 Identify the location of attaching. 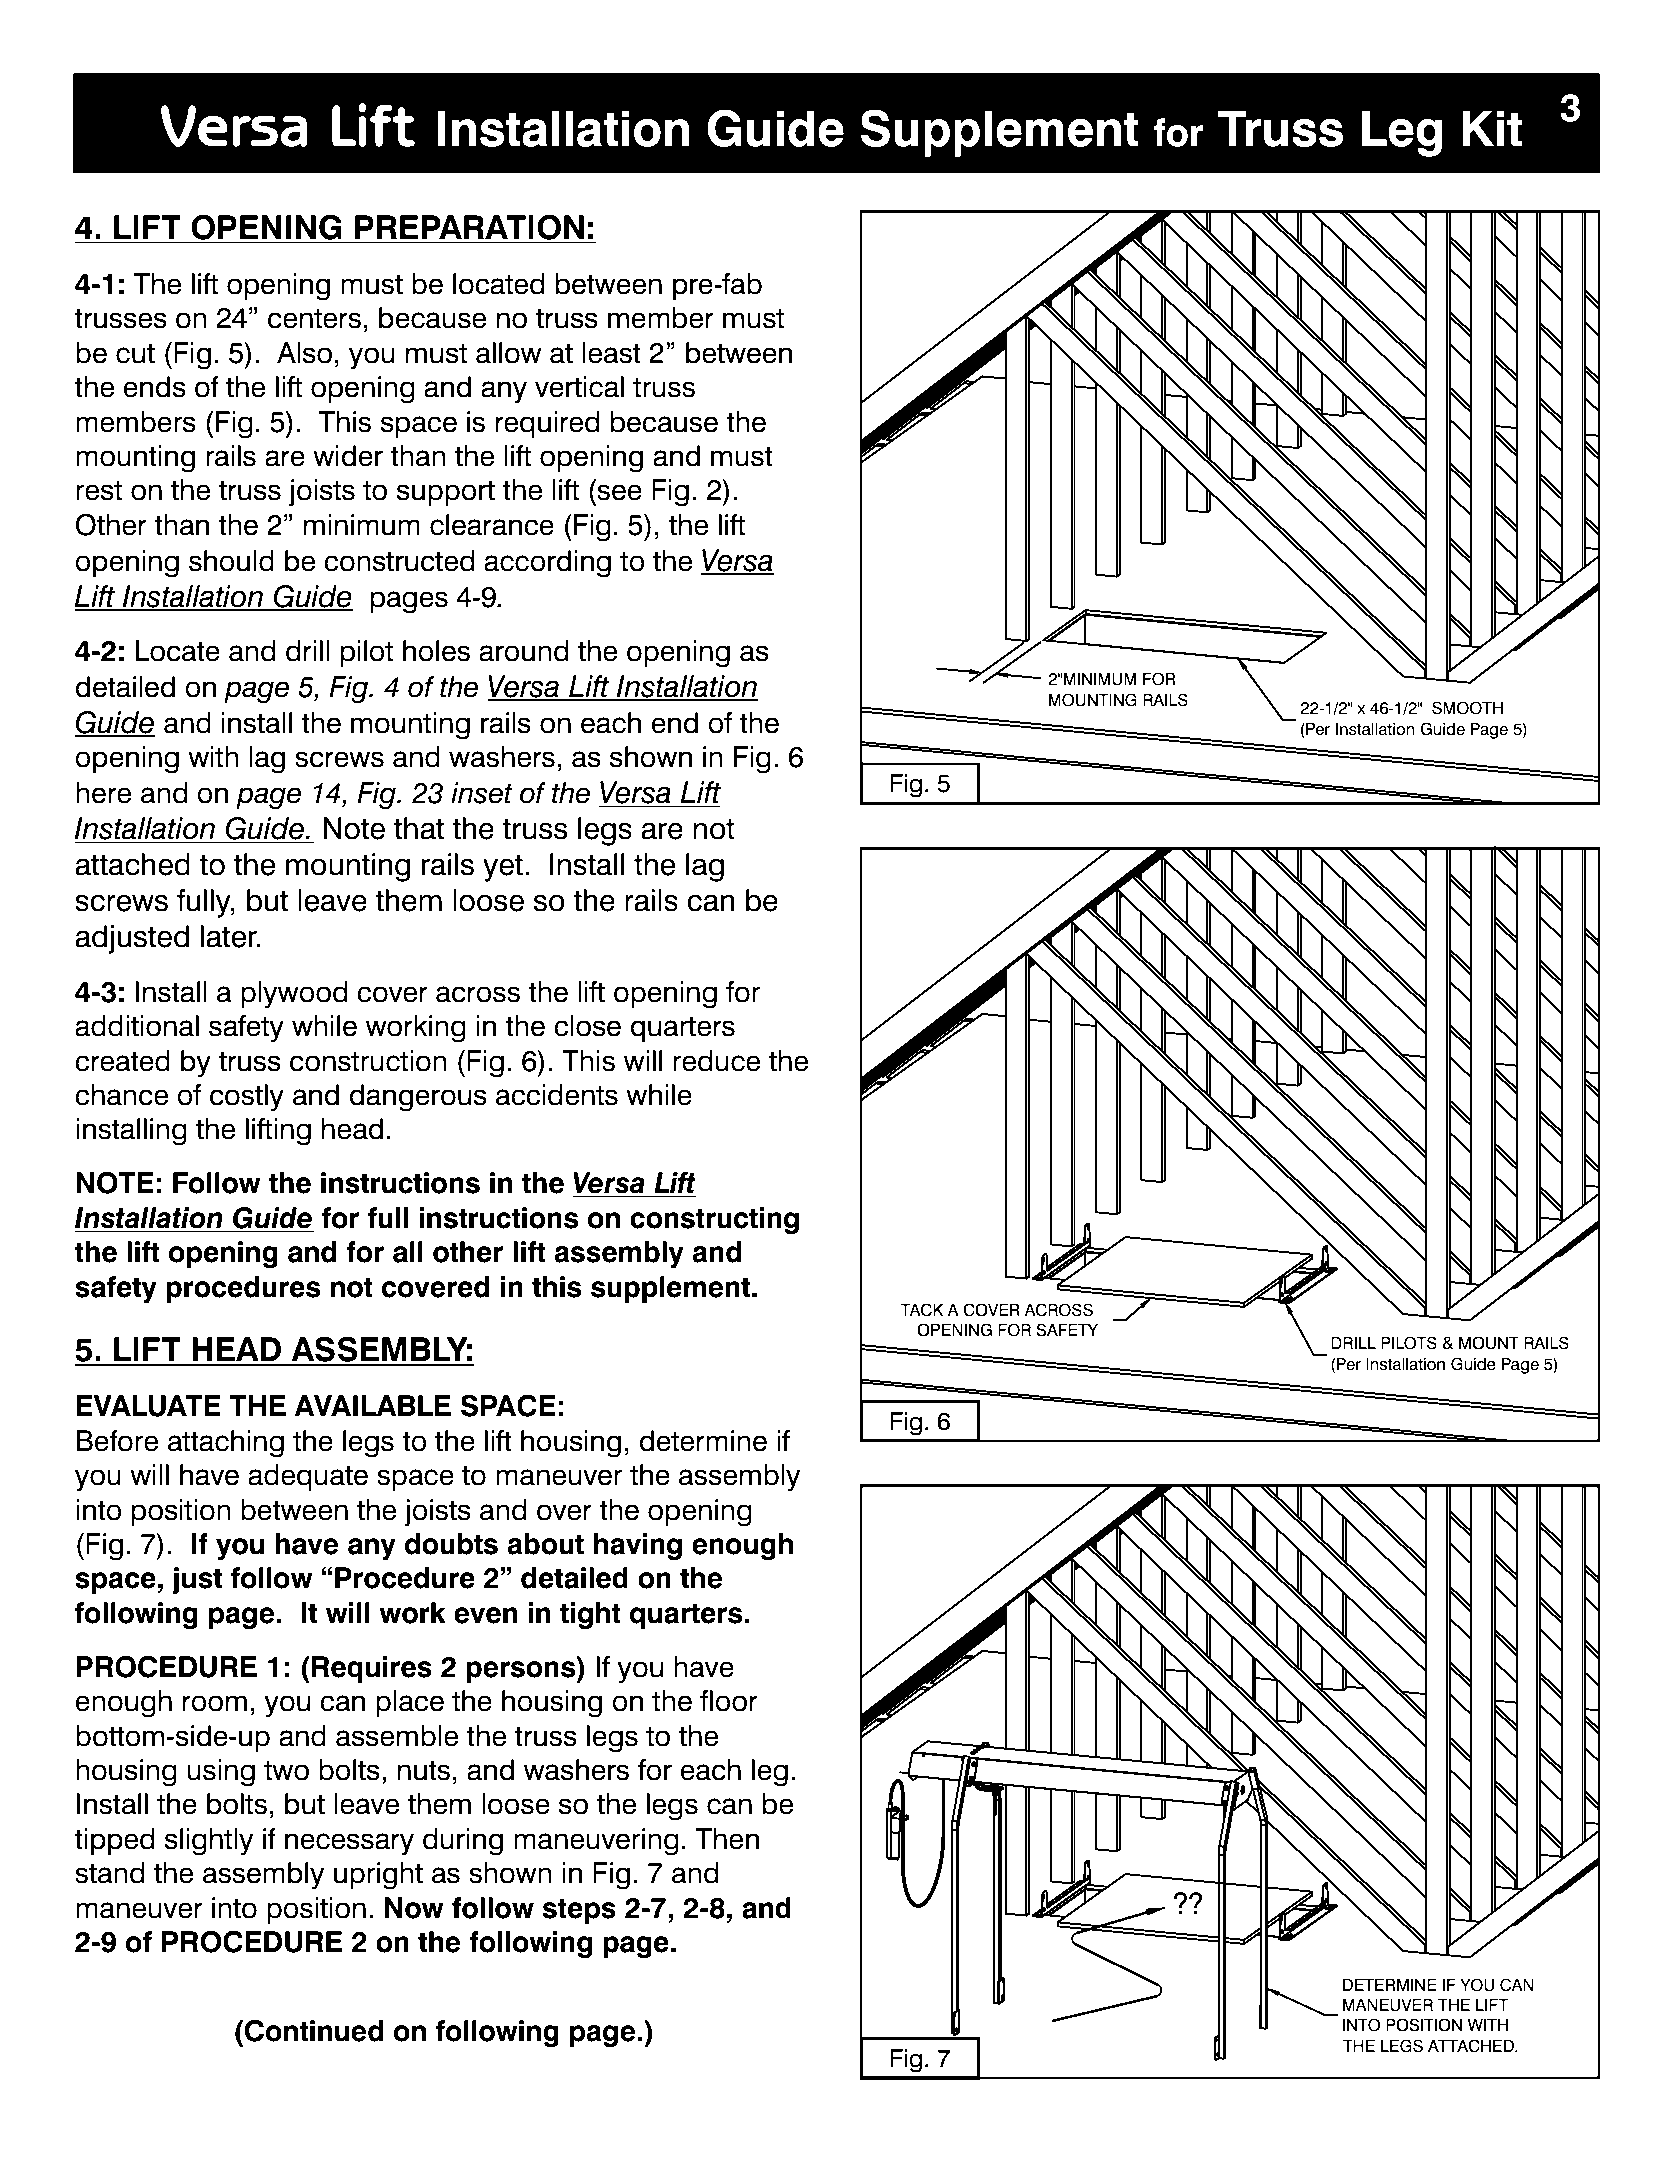
(226, 1444).
